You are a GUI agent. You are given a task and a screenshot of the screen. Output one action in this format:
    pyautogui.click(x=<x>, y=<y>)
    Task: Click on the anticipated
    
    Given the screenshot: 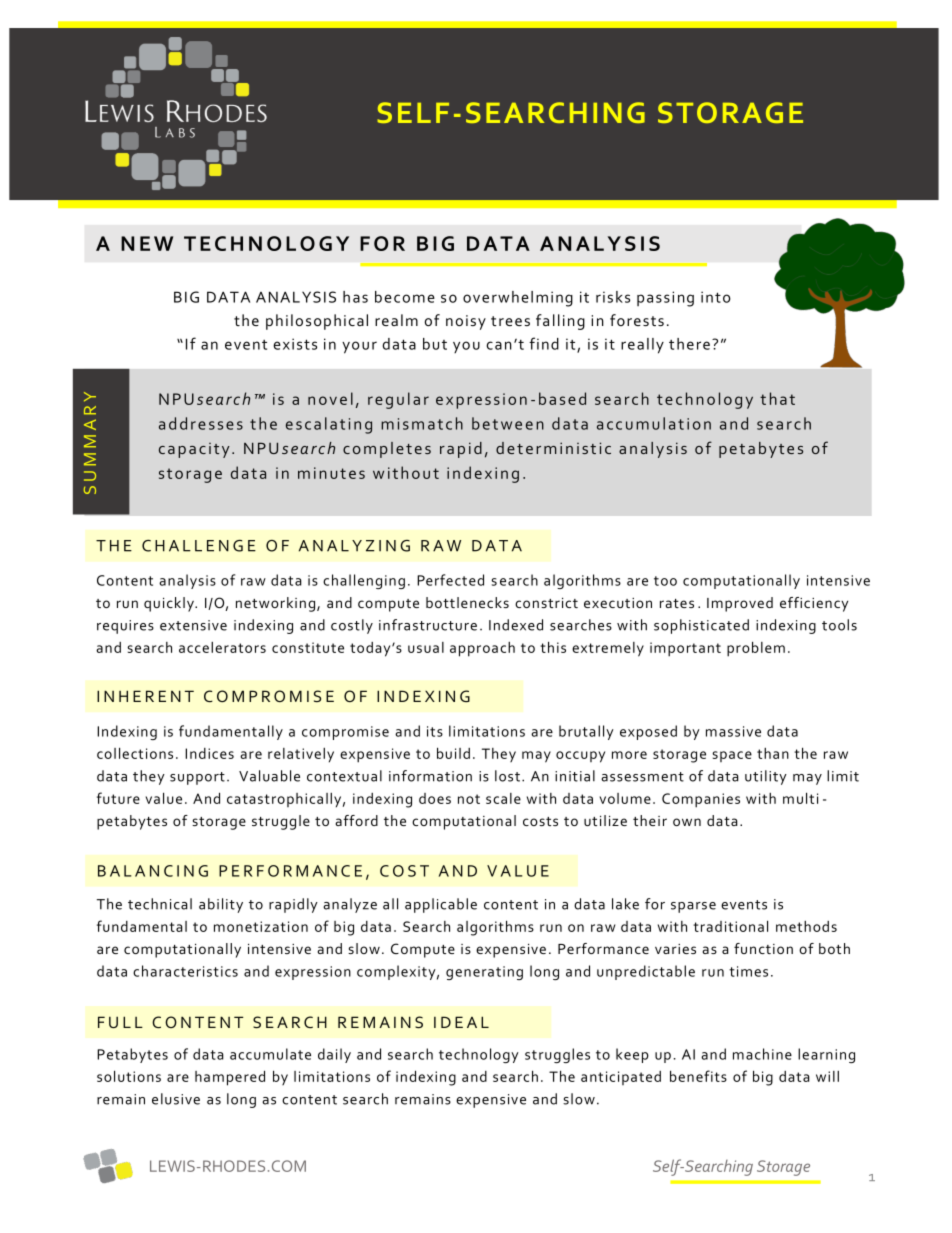 What is the action you would take?
    pyautogui.click(x=621, y=1078)
